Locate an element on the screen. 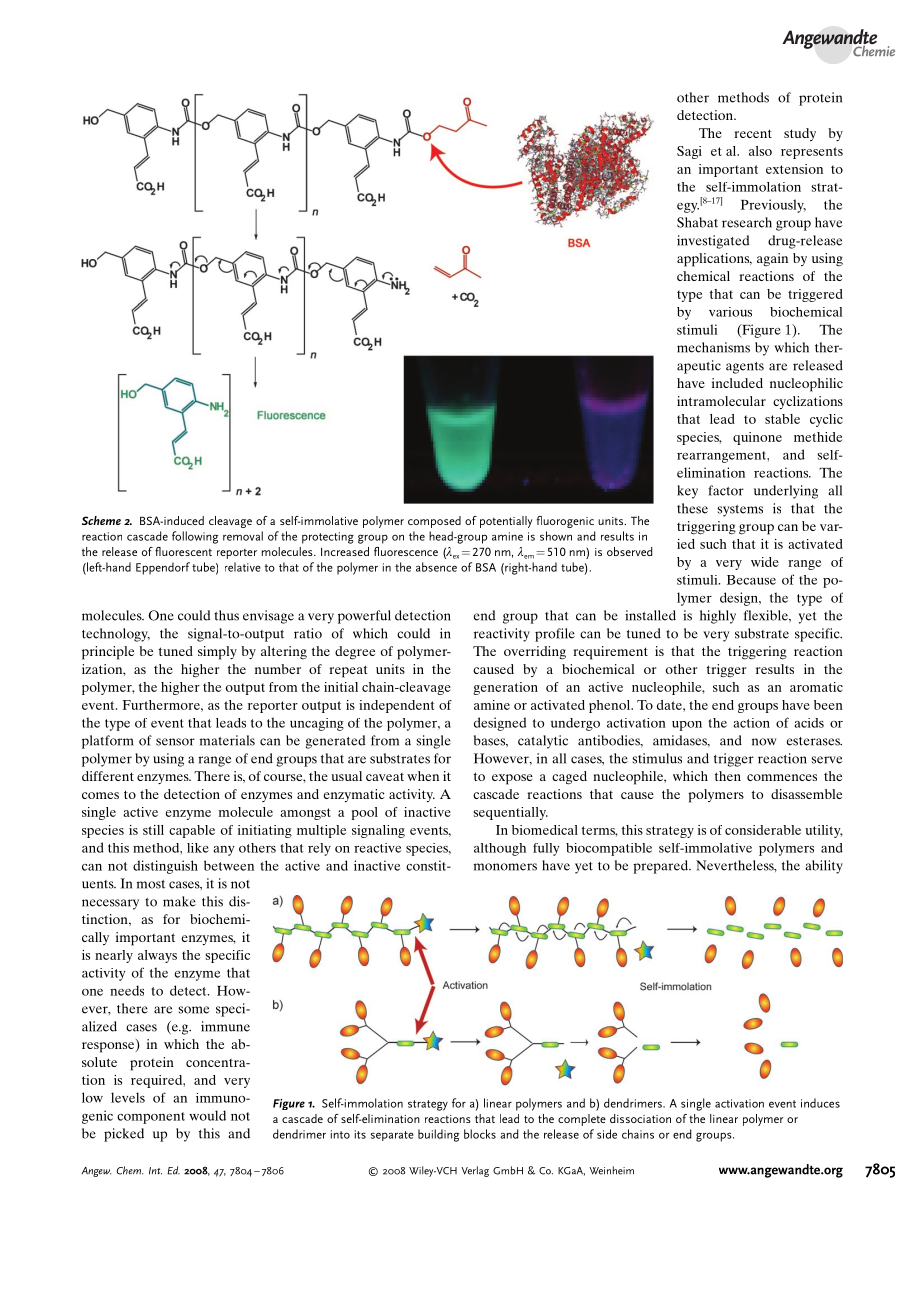  make is located at coordinates (179, 901).
